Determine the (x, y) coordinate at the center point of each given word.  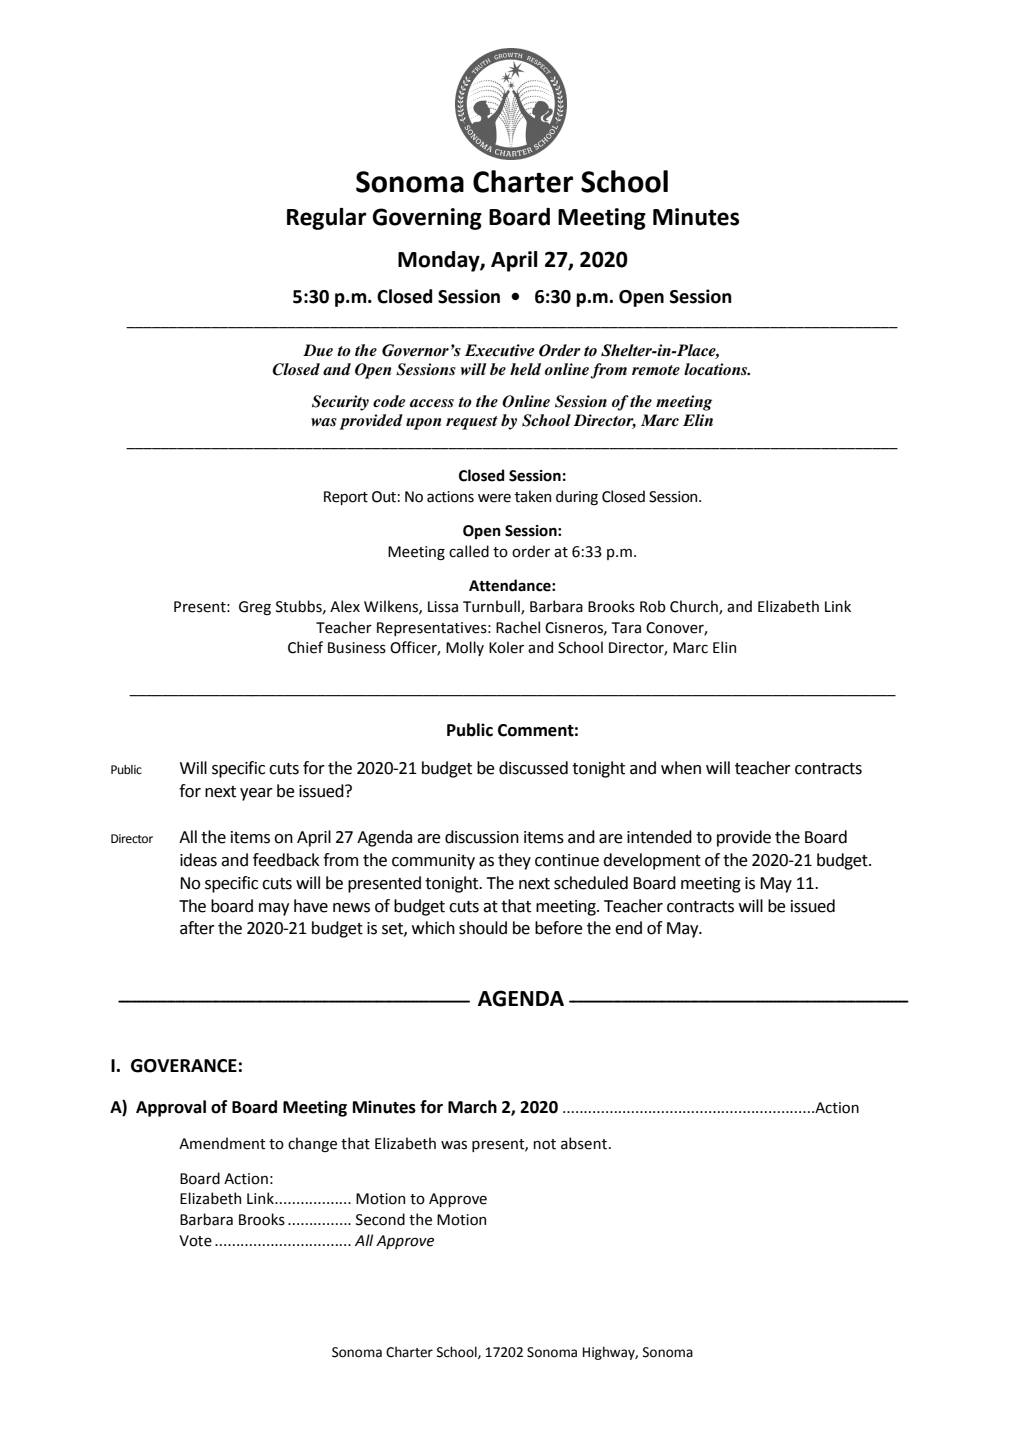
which (433, 928)
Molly (465, 648)
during (577, 497)
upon (423, 424)
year (256, 794)
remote (656, 370)
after (197, 928)
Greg (255, 608)
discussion (482, 837)
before (559, 928)
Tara (626, 628)
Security (340, 403)
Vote (195, 1241)
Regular (326, 219)
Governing (427, 219)
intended (659, 837)
